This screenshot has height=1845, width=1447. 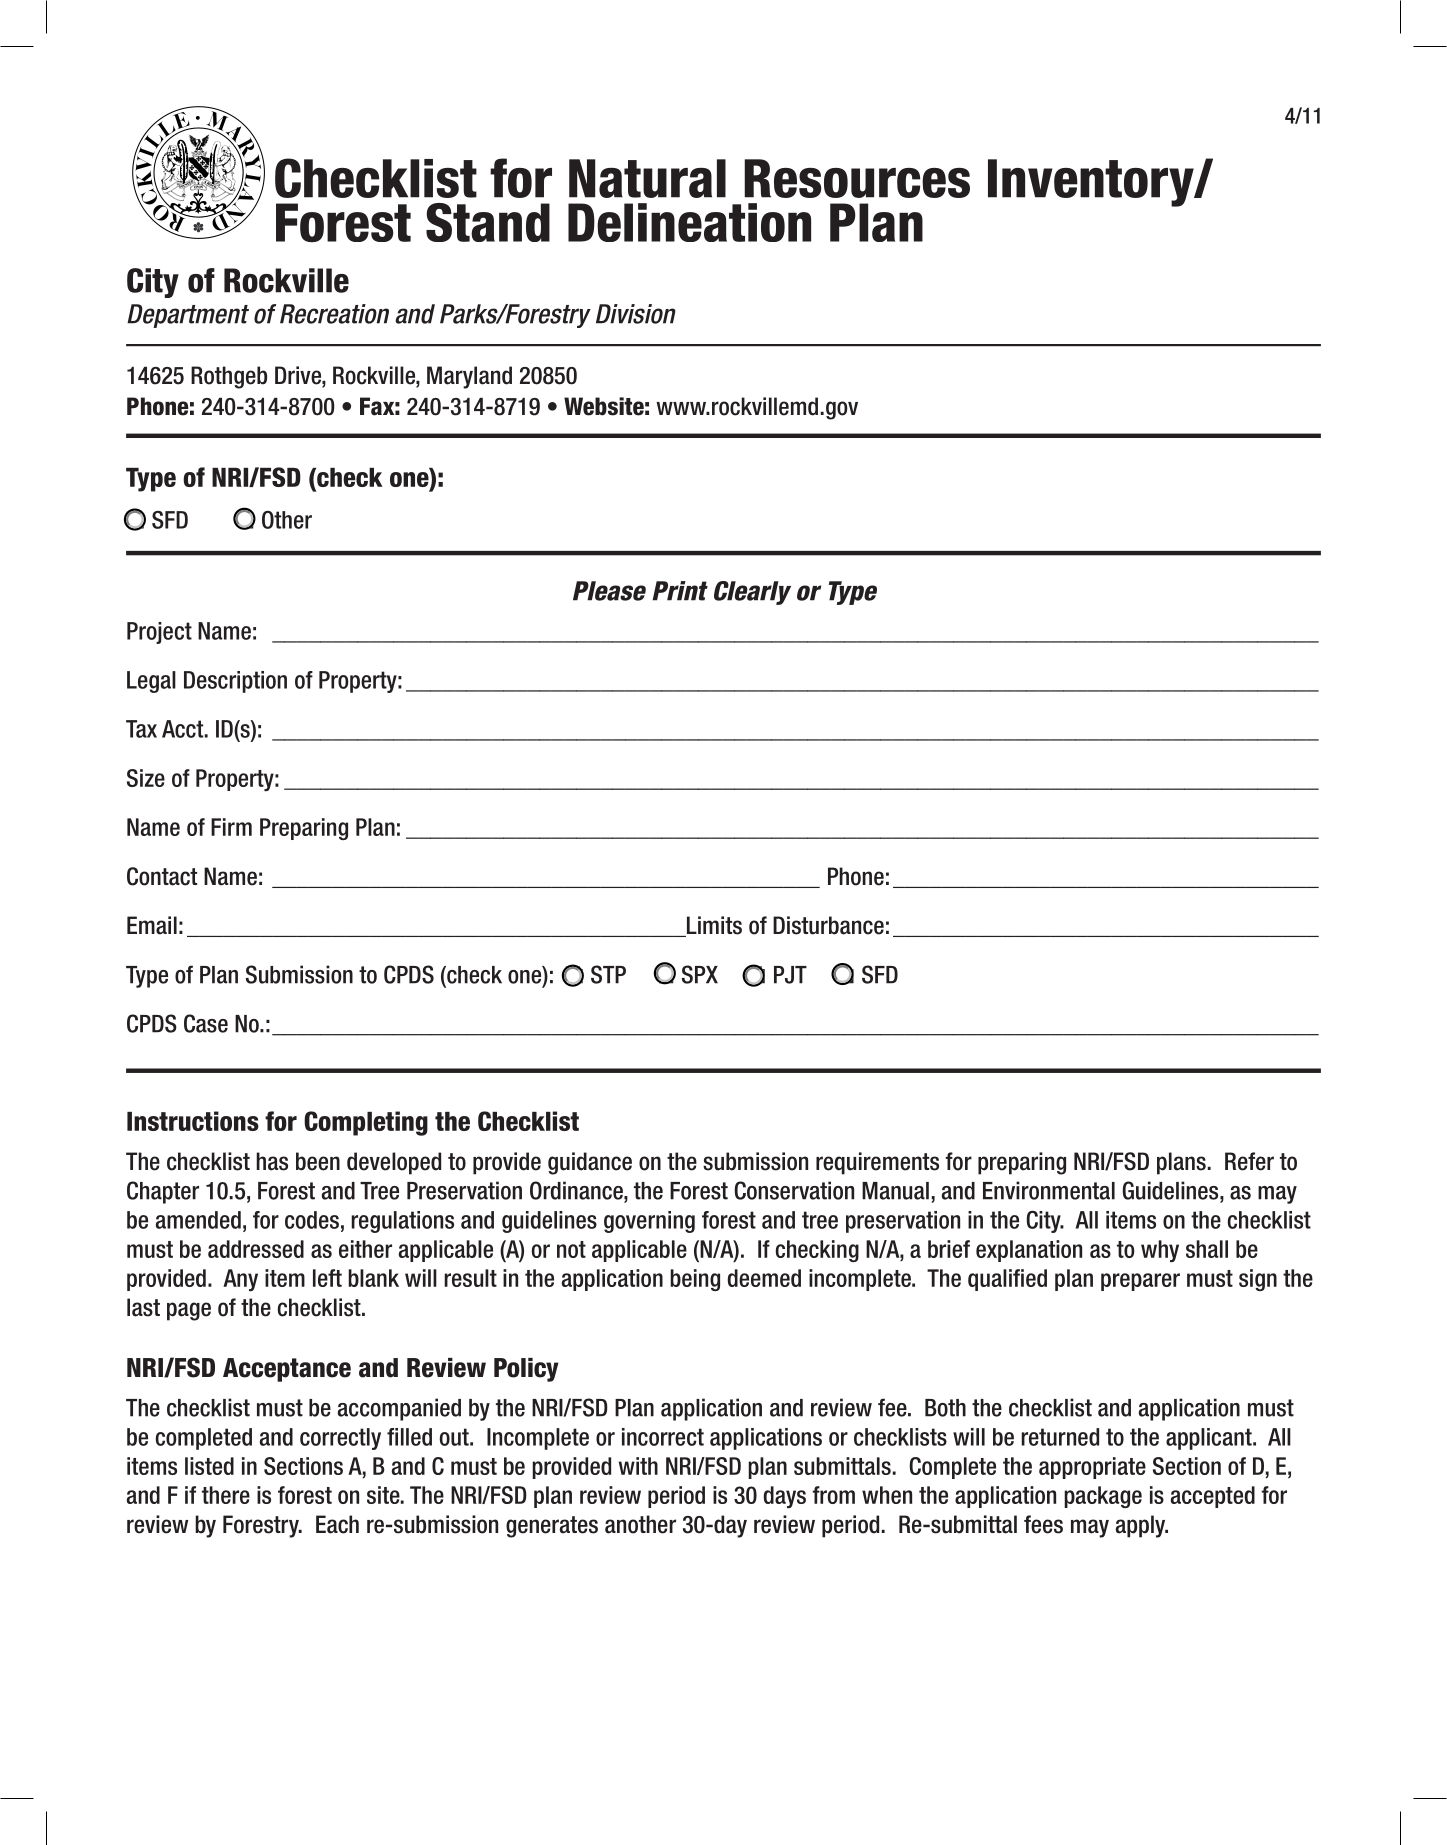 I want to click on there, so click(x=226, y=1495).
